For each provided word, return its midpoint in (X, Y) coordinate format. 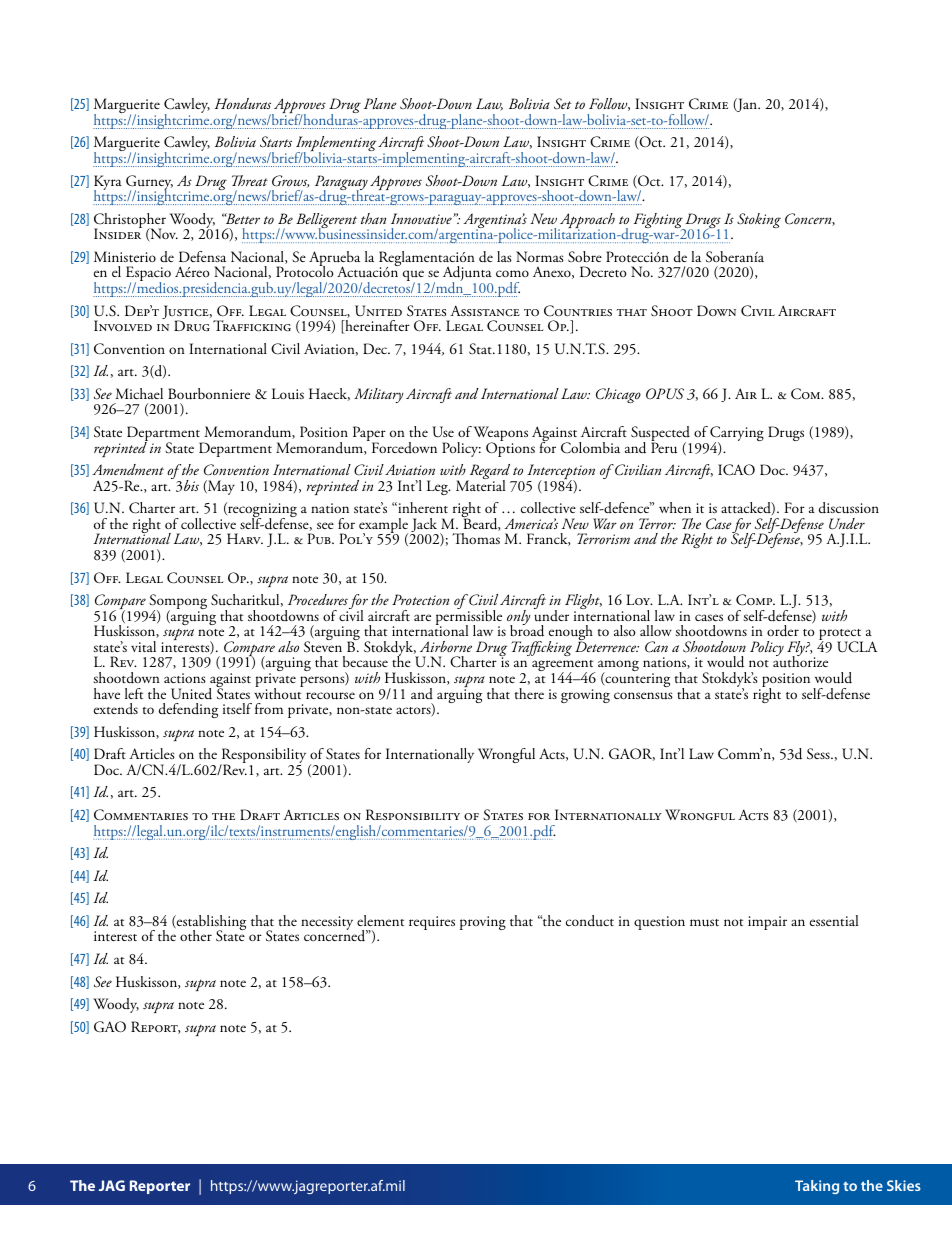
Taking (817, 1187)
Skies (904, 1185)
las (504, 256)
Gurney (149, 183)
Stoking (759, 220)
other (196, 935)
